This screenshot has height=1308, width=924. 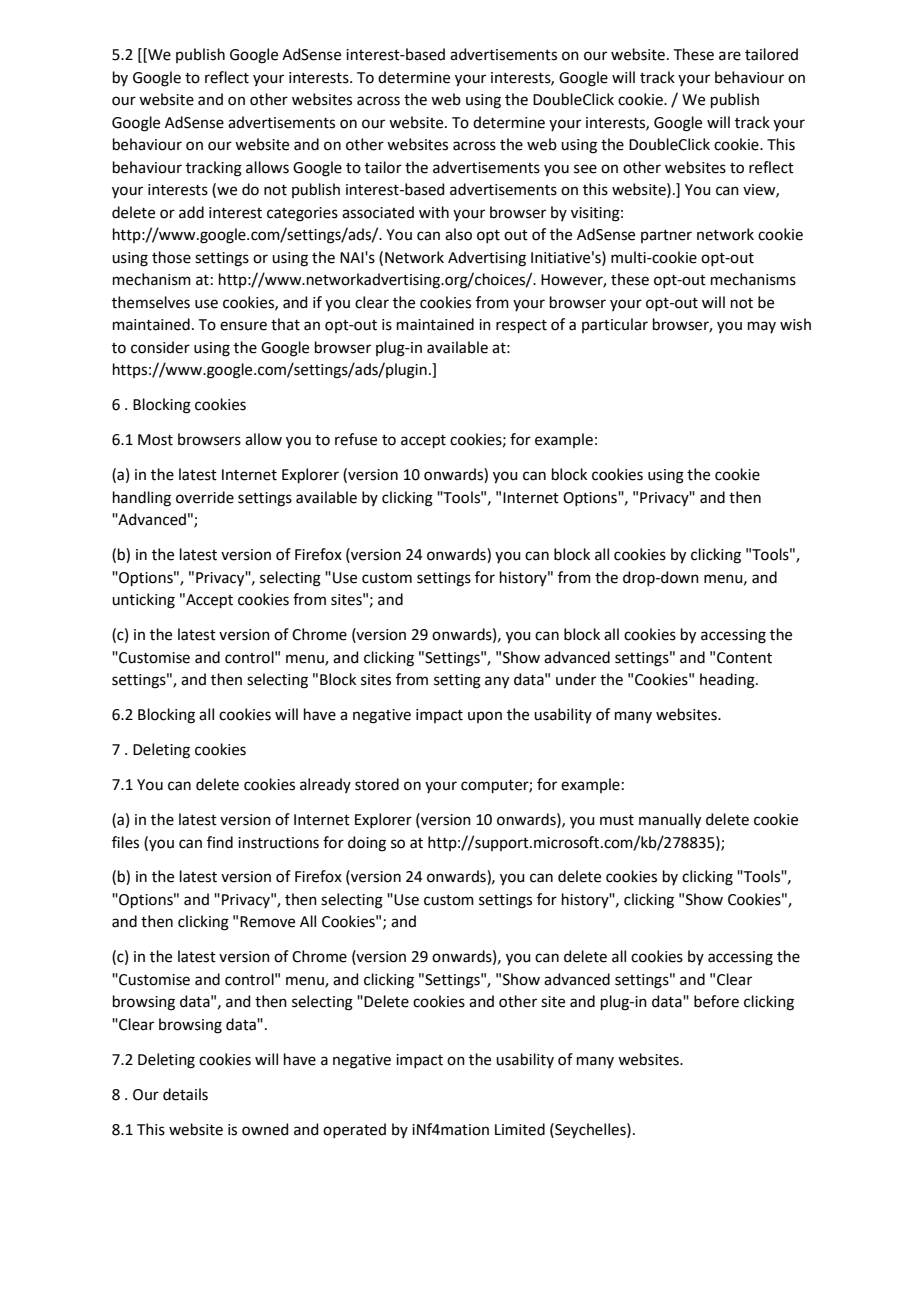 What do you see at coordinates (521, 326) in the screenshot?
I see `respect` at bounding box center [521, 326].
